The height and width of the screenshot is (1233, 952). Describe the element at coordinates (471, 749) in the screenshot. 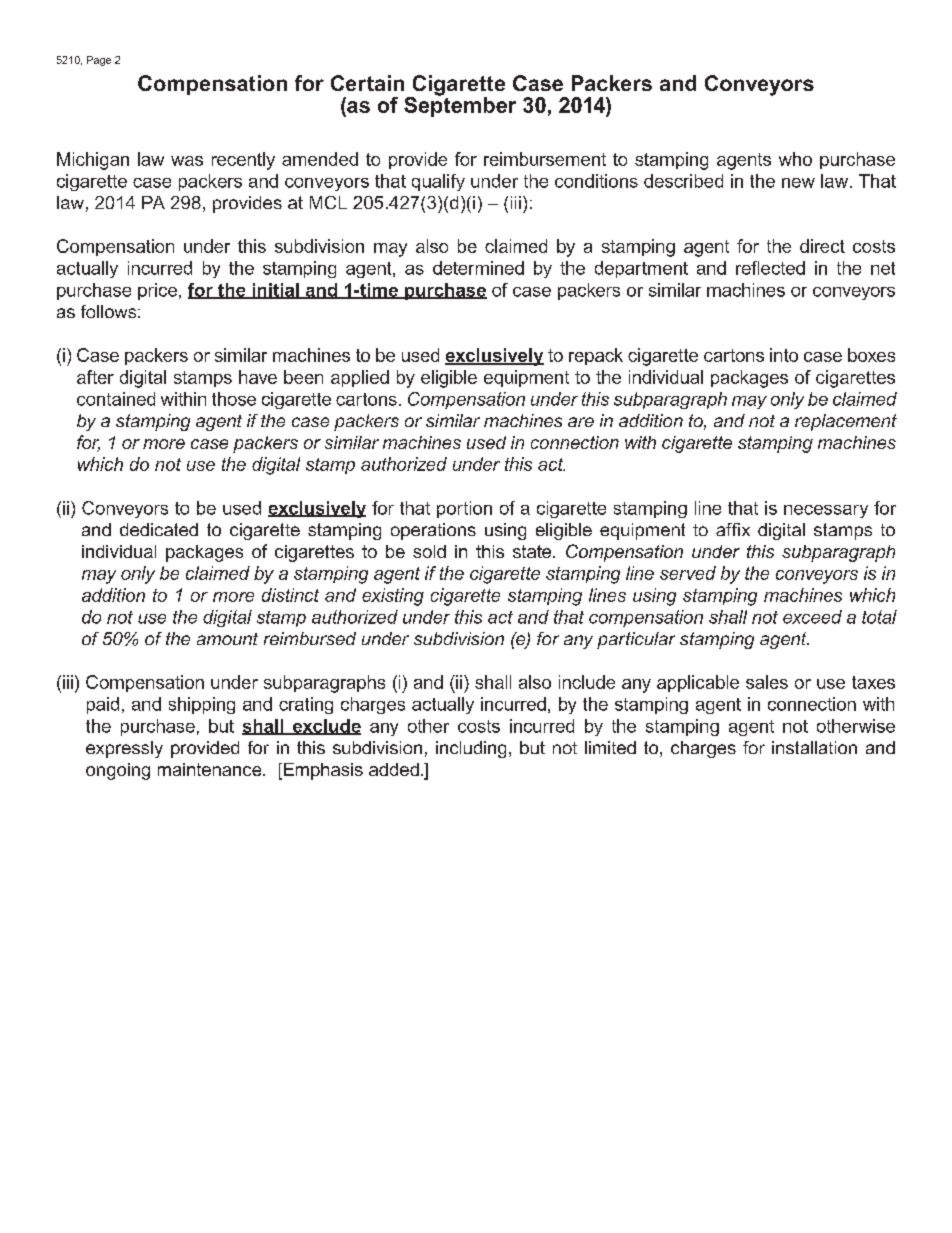

I see `including` at that location.
